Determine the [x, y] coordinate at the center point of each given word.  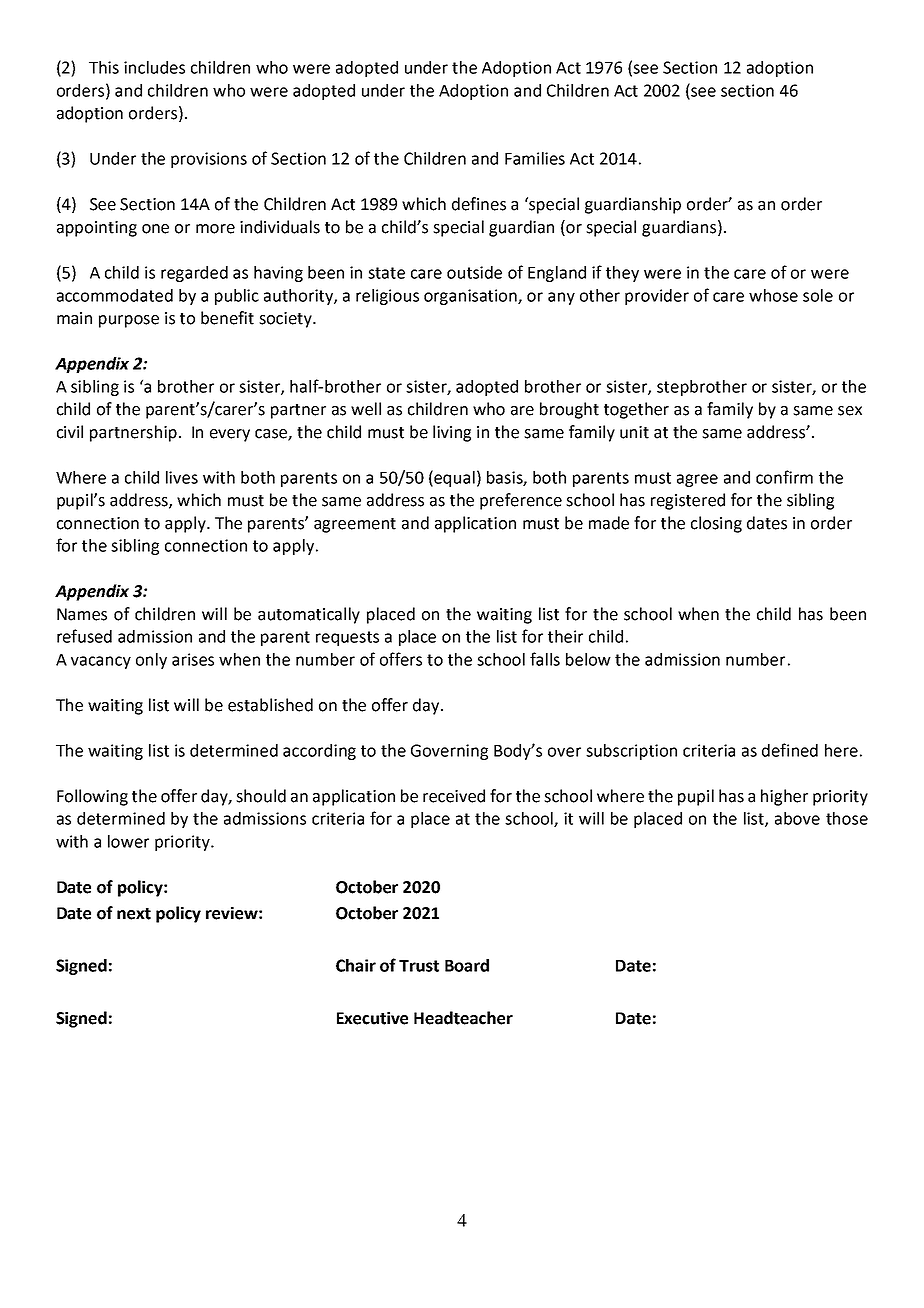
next [134, 914]
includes [154, 67]
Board [467, 965]
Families [535, 158]
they [622, 274]
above [797, 818]
